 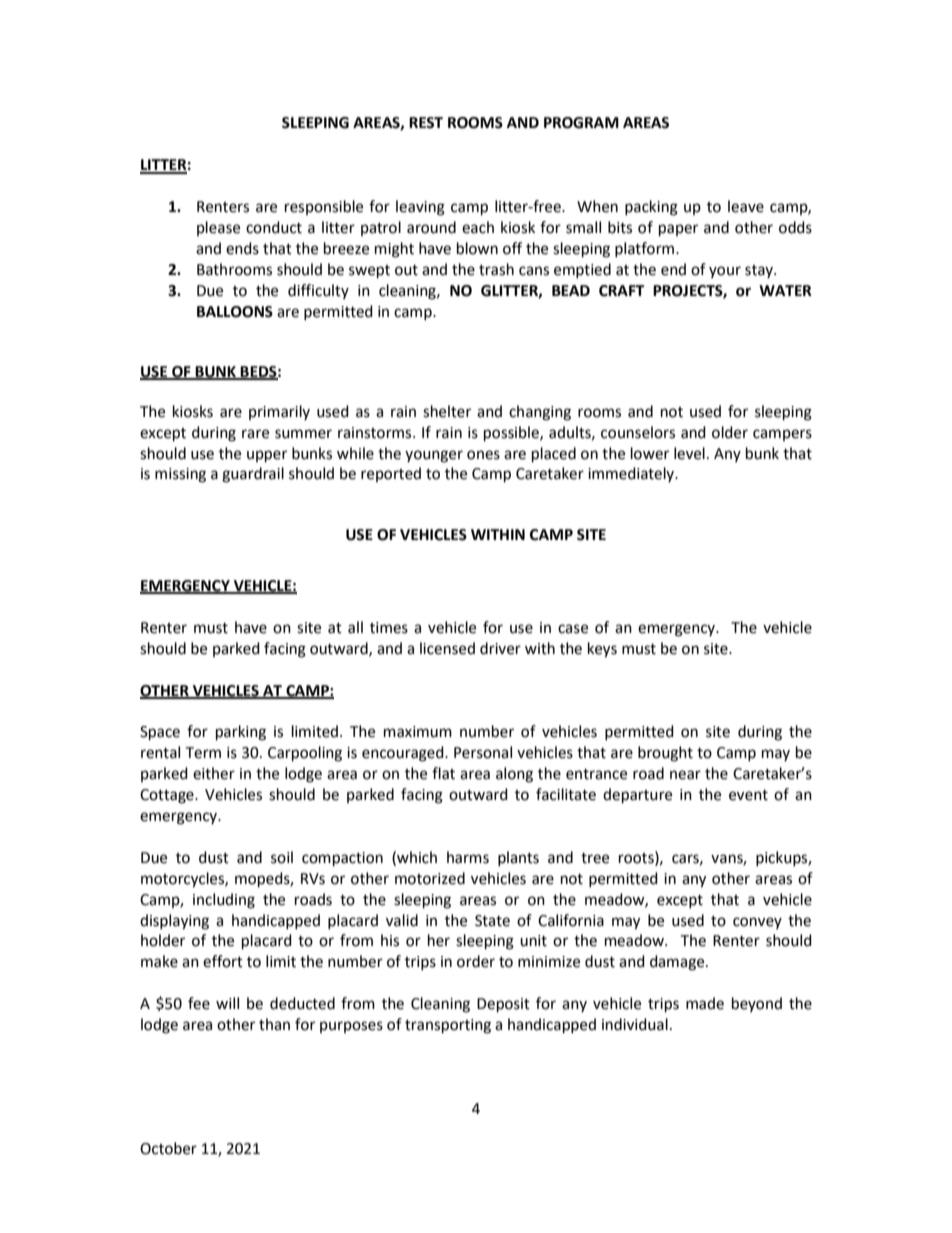 I want to click on parking, so click(x=241, y=733).
